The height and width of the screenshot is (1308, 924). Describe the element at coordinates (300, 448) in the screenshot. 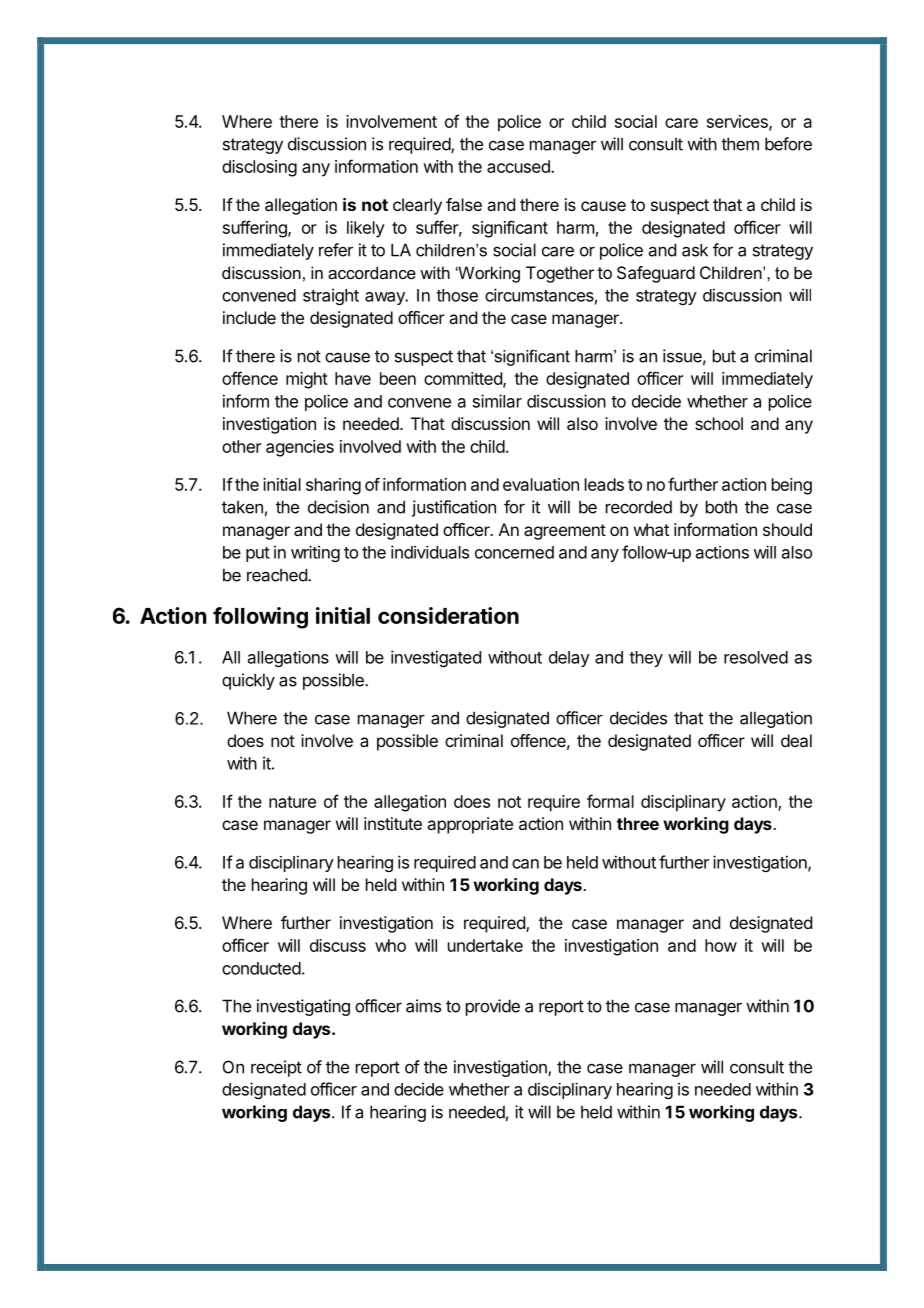

I see `agencies` at that location.
